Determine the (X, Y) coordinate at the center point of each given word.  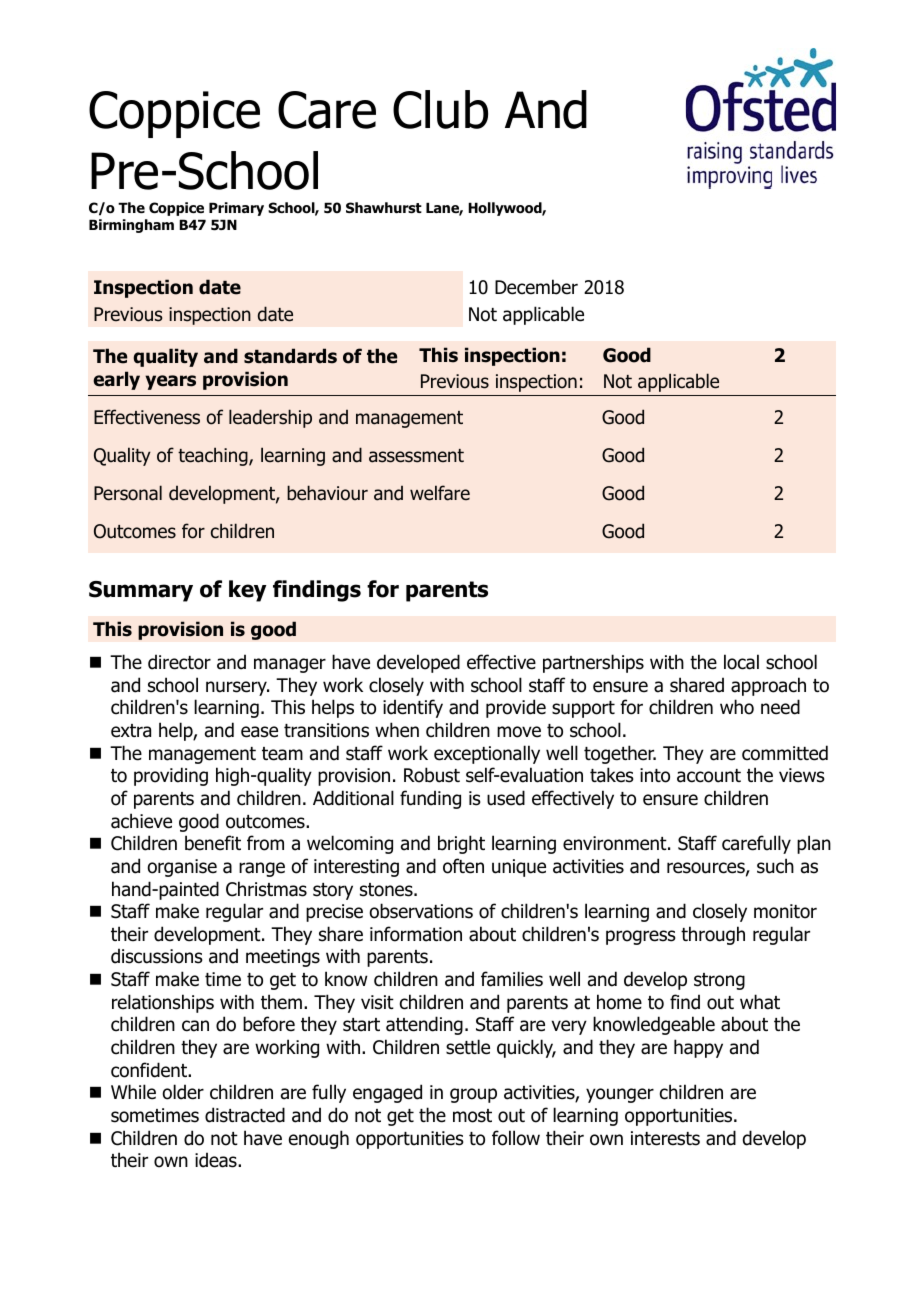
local (741, 662)
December (536, 287)
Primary (236, 209)
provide (516, 708)
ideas (217, 1160)
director (179, 662)
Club (440, 109)
